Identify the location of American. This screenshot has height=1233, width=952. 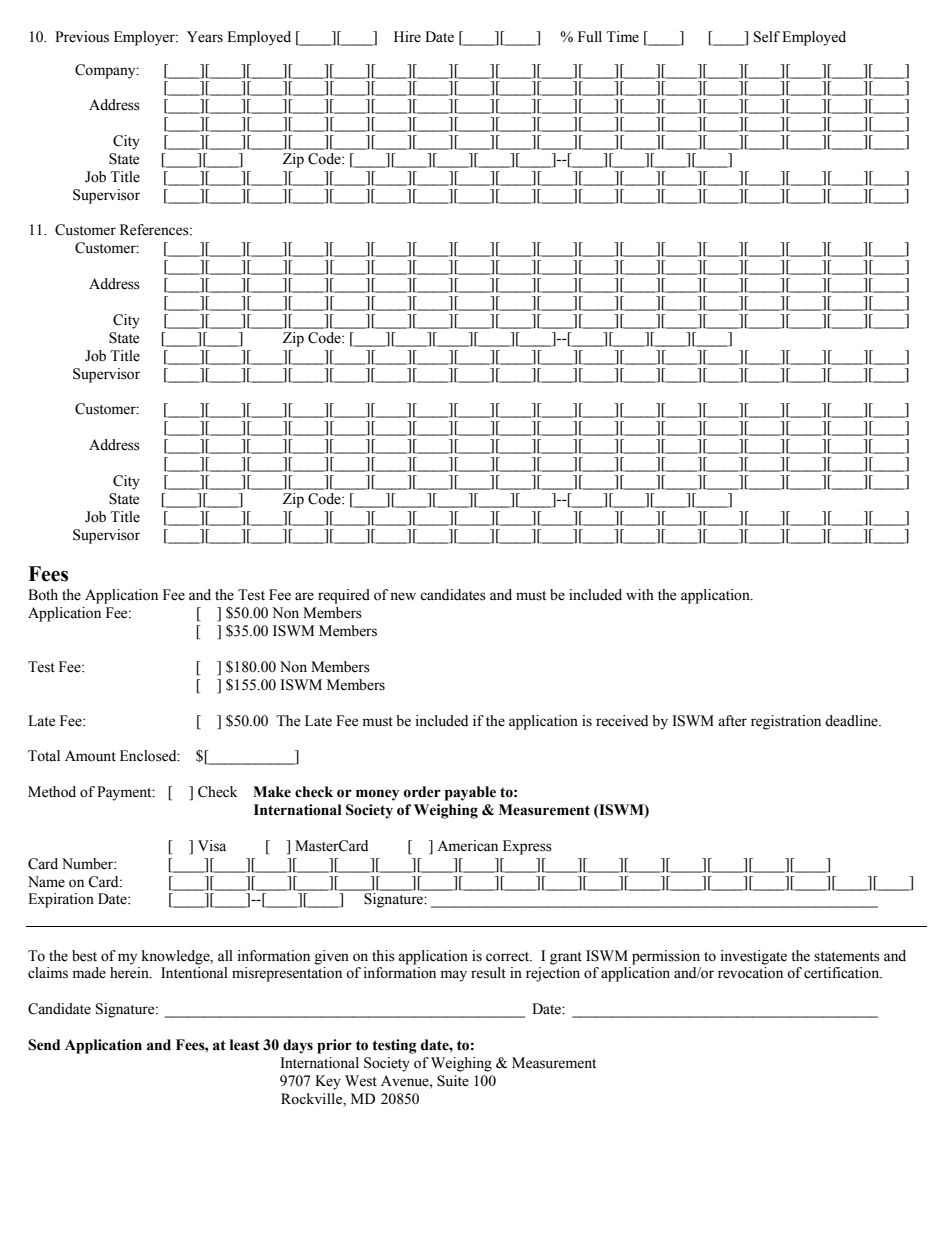
(467, 846).
